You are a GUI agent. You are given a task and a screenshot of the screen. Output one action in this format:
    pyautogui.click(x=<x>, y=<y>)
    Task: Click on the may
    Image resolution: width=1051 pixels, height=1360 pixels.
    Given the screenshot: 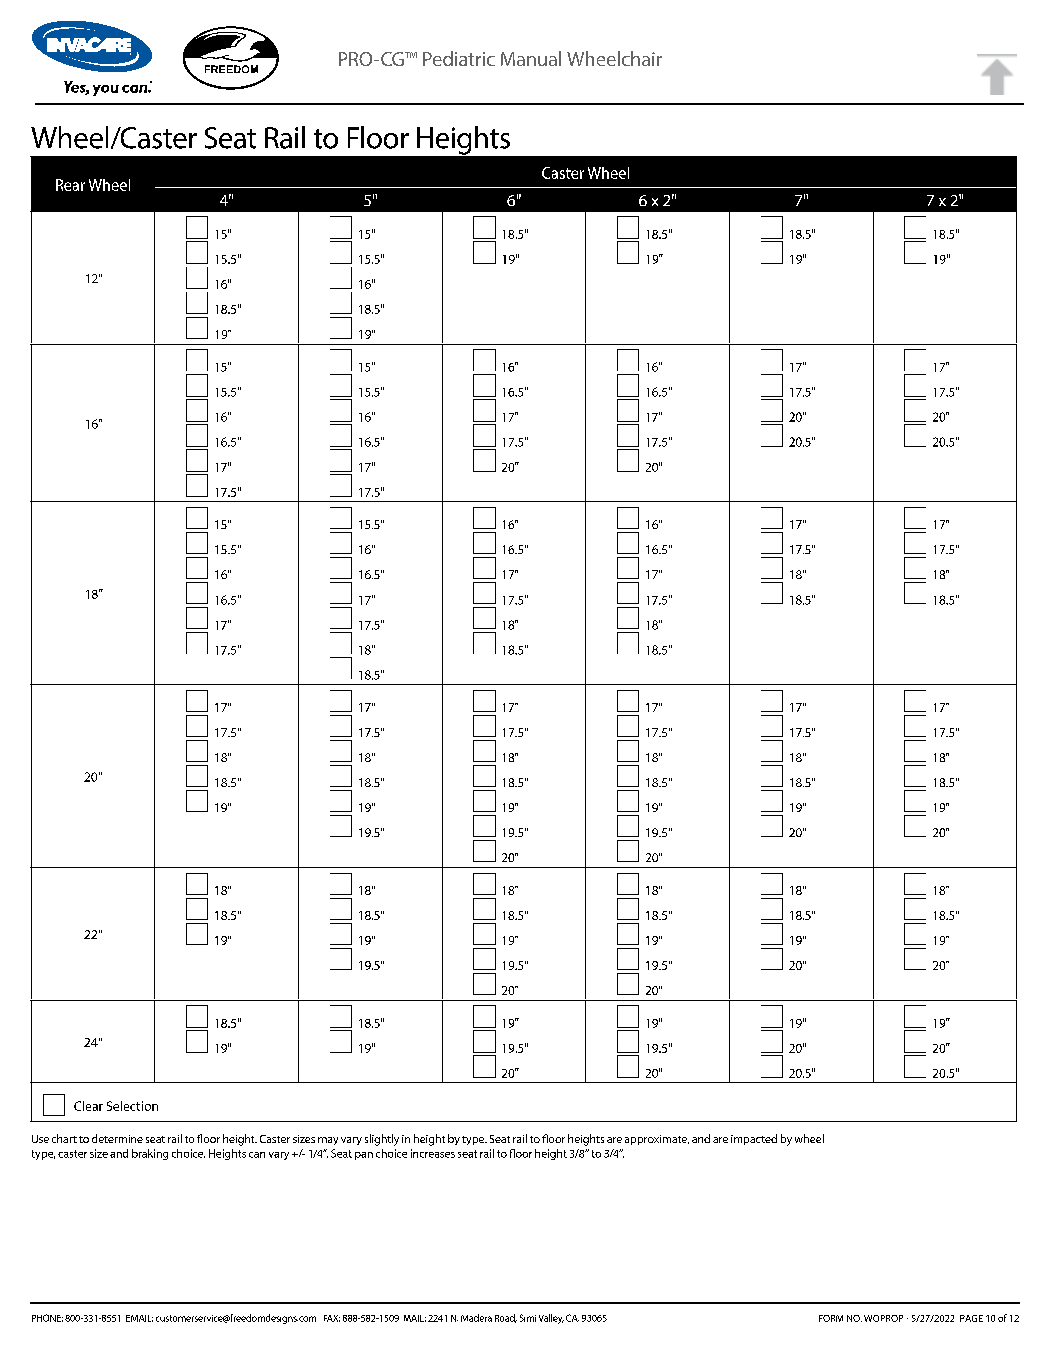 What is the action you would take?
    pyautogui.click(x=328, y=1141)
